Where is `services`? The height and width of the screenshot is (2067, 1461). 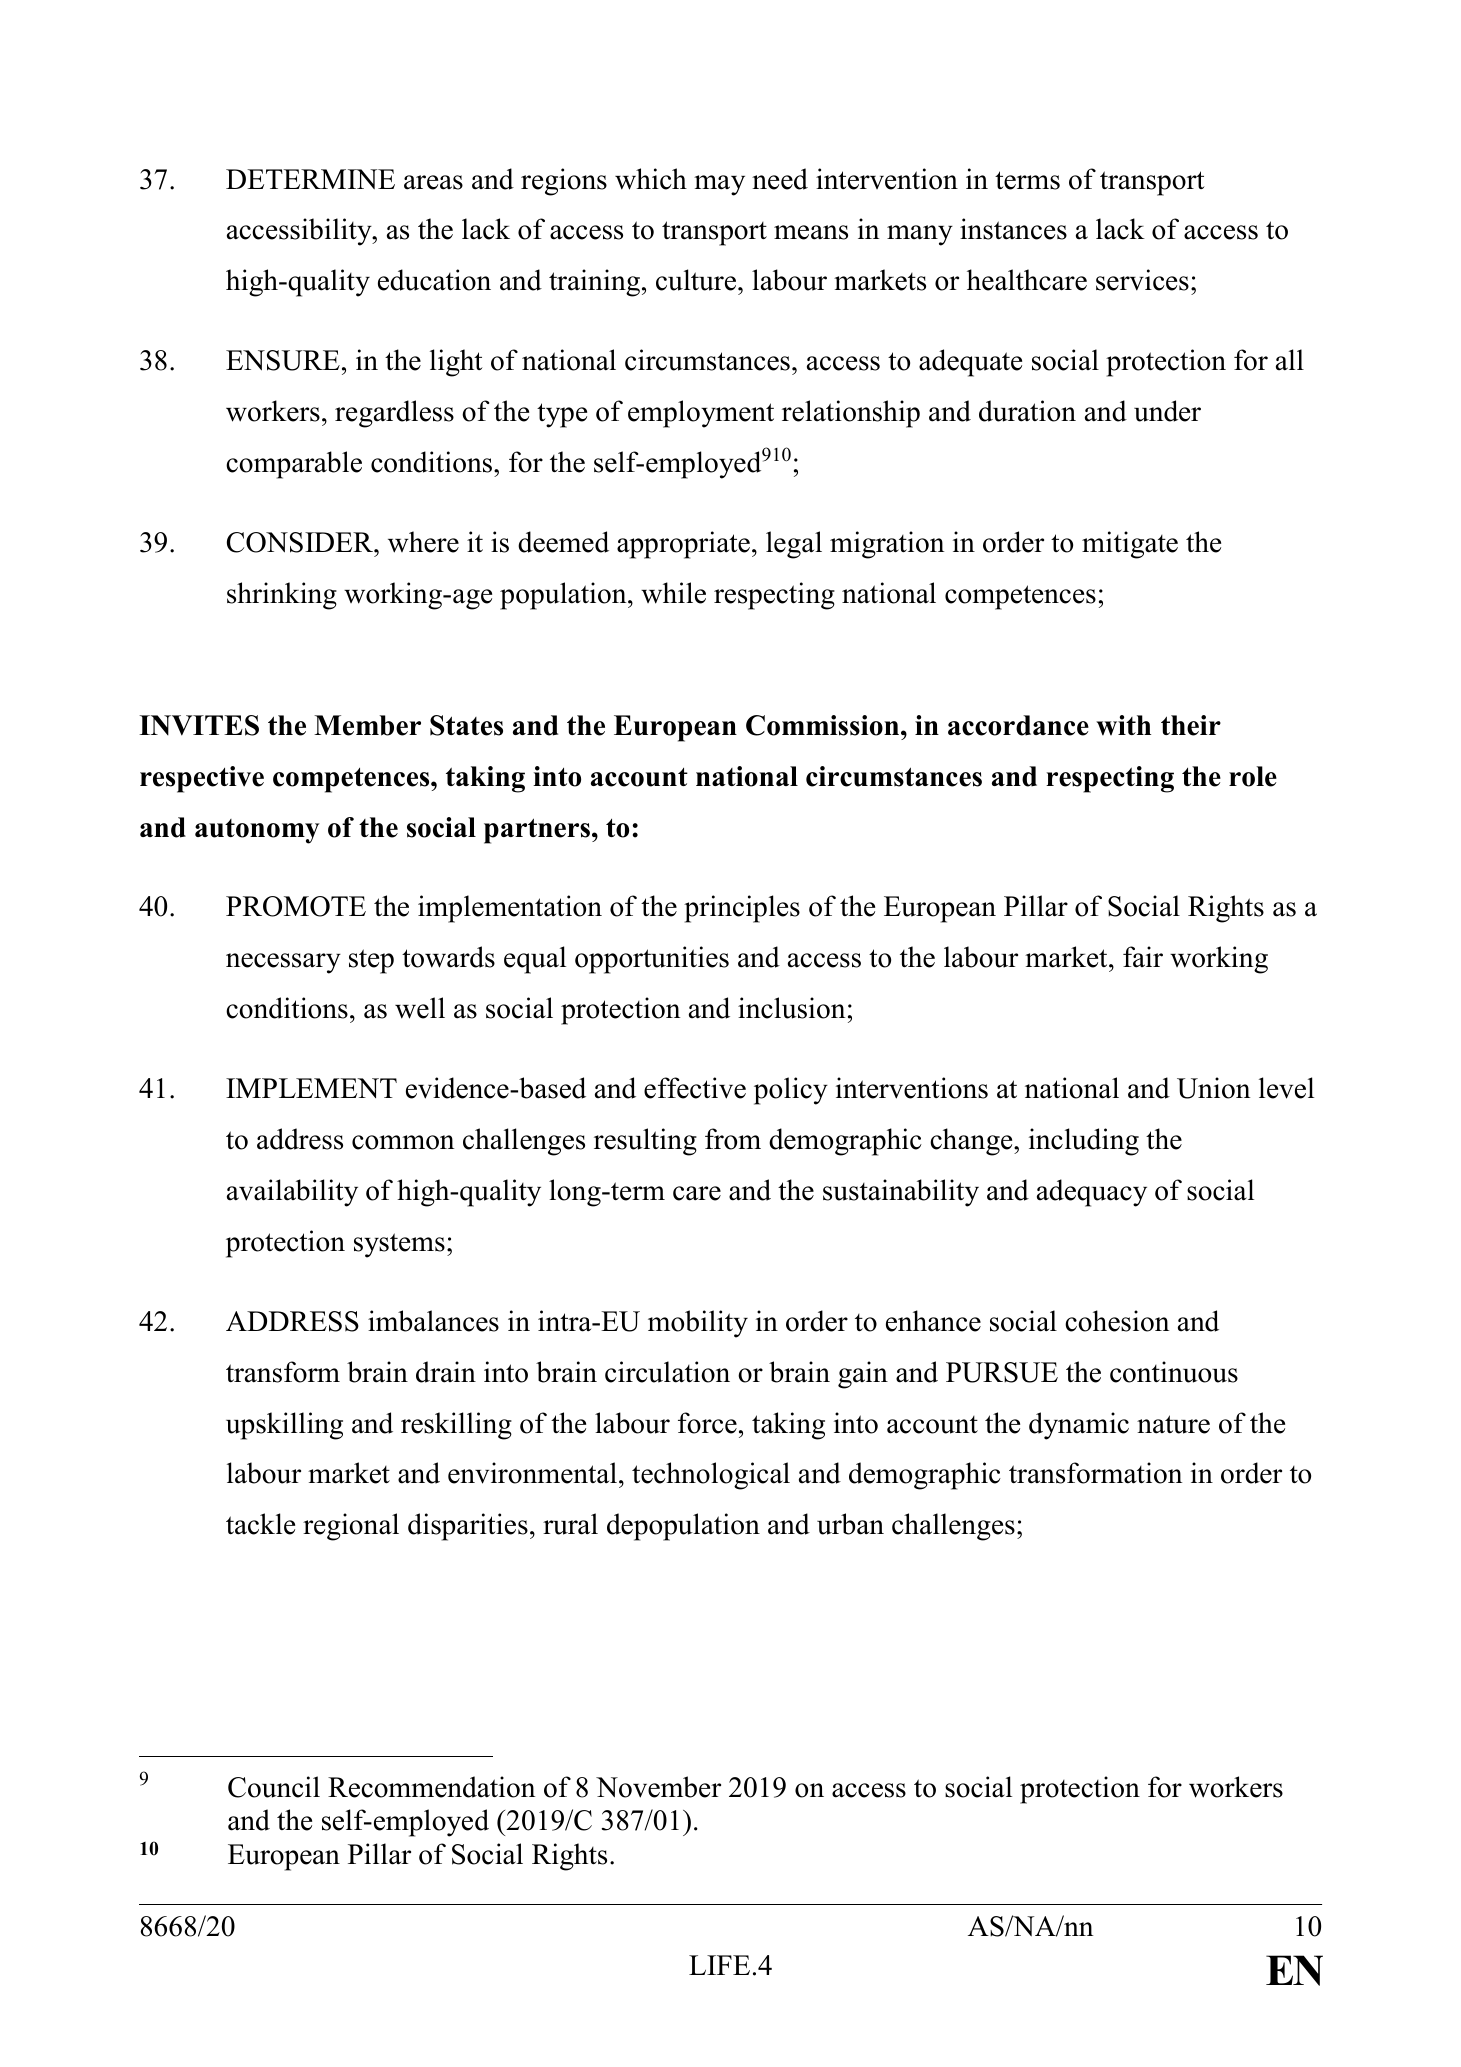 services is located at coordinates (1142, 280).
